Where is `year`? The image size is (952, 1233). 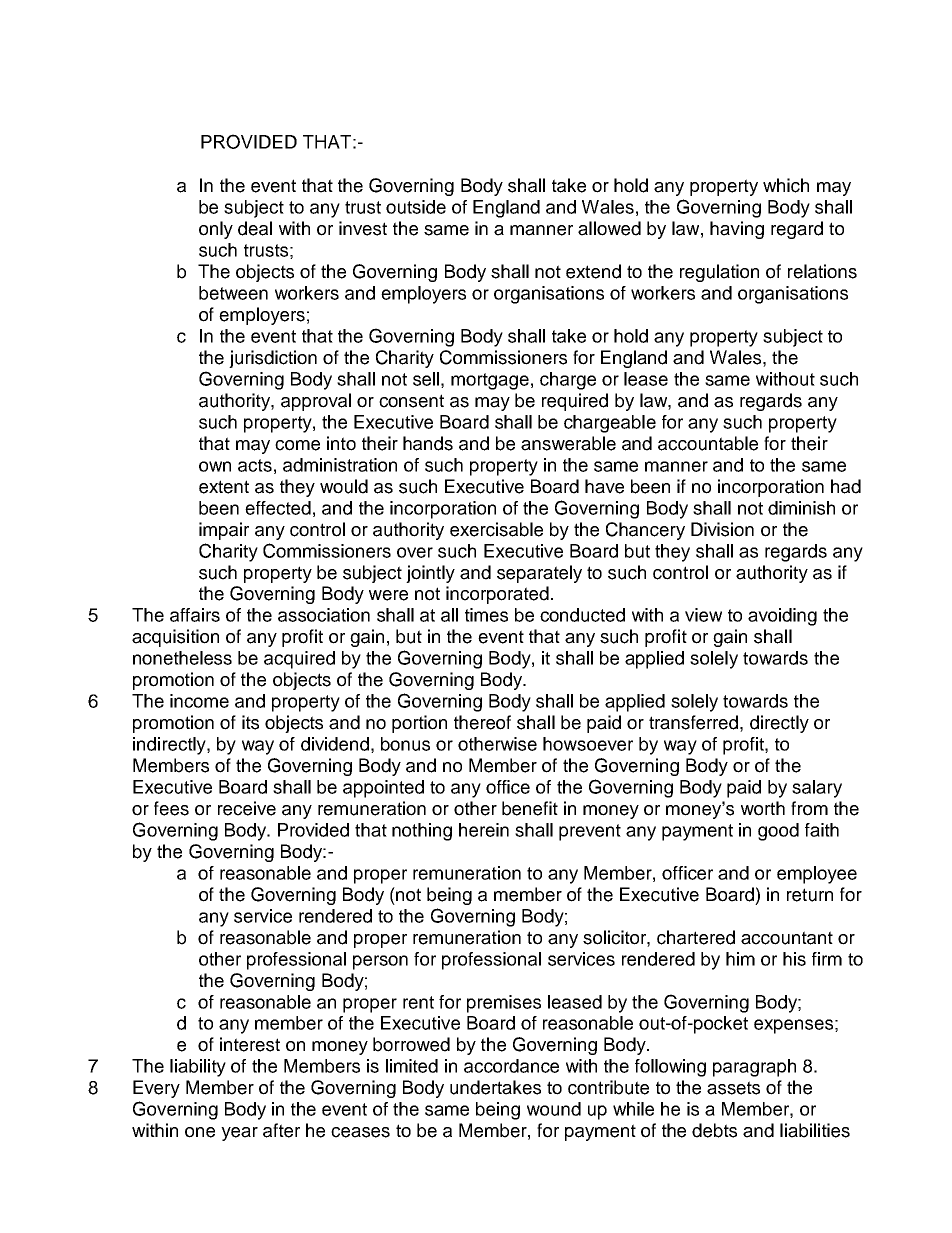
year is located at coordinates (239, 1134).
